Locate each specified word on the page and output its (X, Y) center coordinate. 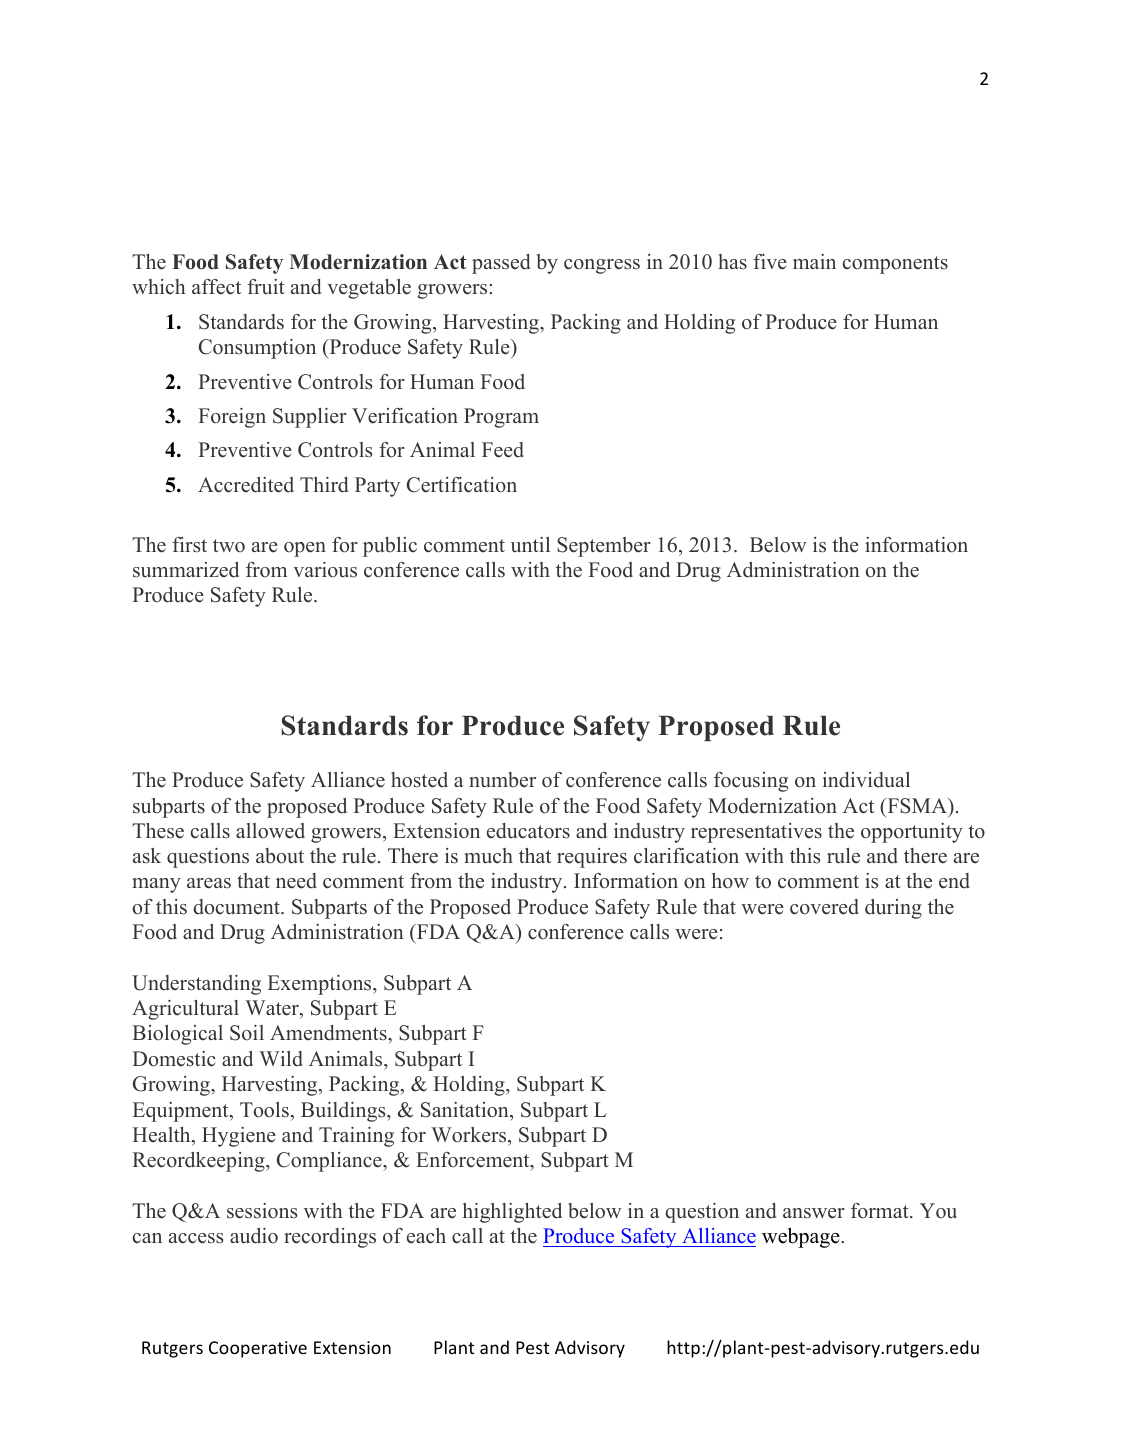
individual (866, 780)
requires (592, 858)
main (814, 261)
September (604, 547)
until (530, 545)
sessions (262, 1211)
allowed (270, 831)
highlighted (512, 1213)
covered (824, 907)
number (502, 780)
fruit (266, 287)
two (229, 546)
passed (501, 264)
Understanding (196, 985)
